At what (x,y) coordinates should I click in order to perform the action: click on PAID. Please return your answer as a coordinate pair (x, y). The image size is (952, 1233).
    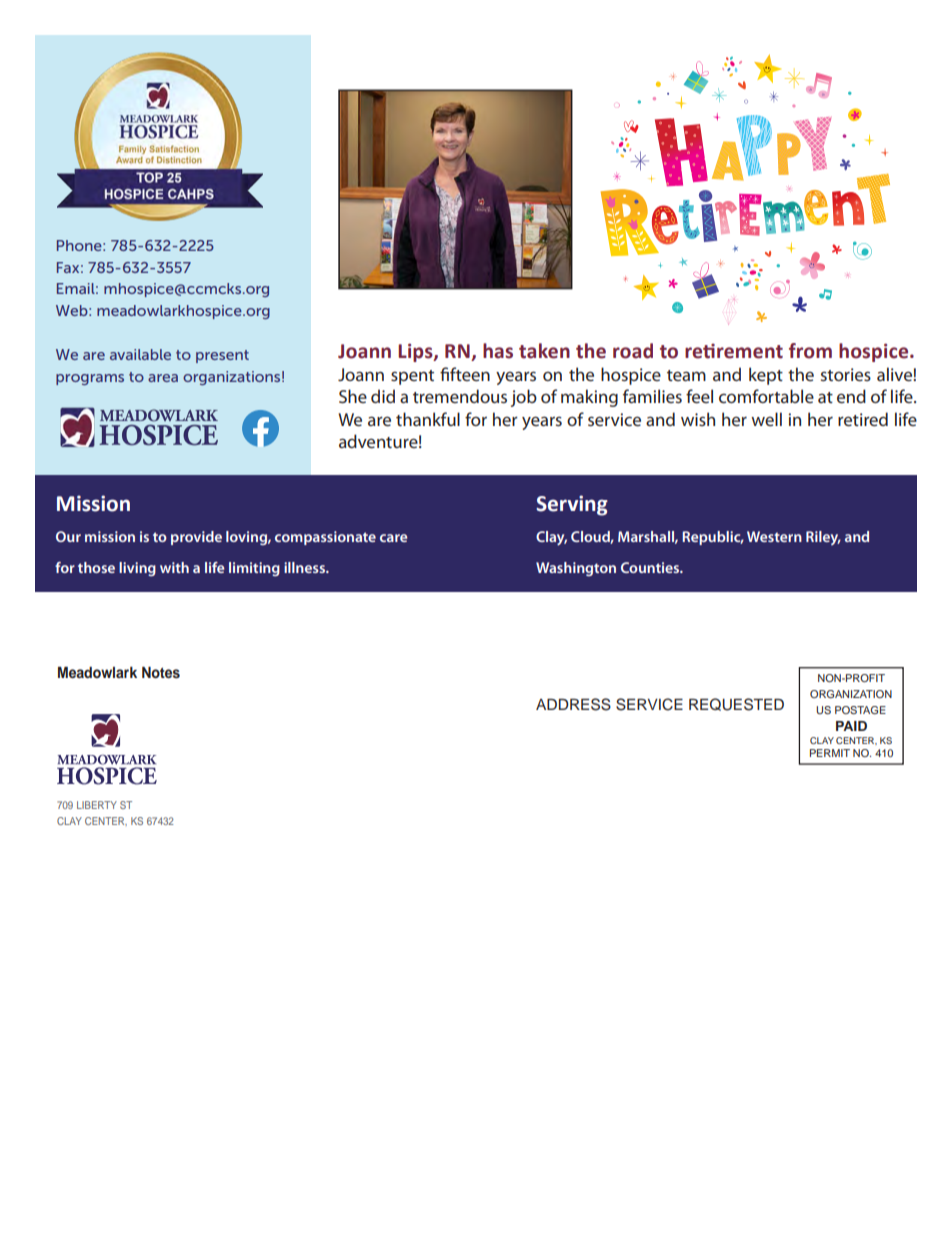
    Looking at the image, I should click on (851, 726).
